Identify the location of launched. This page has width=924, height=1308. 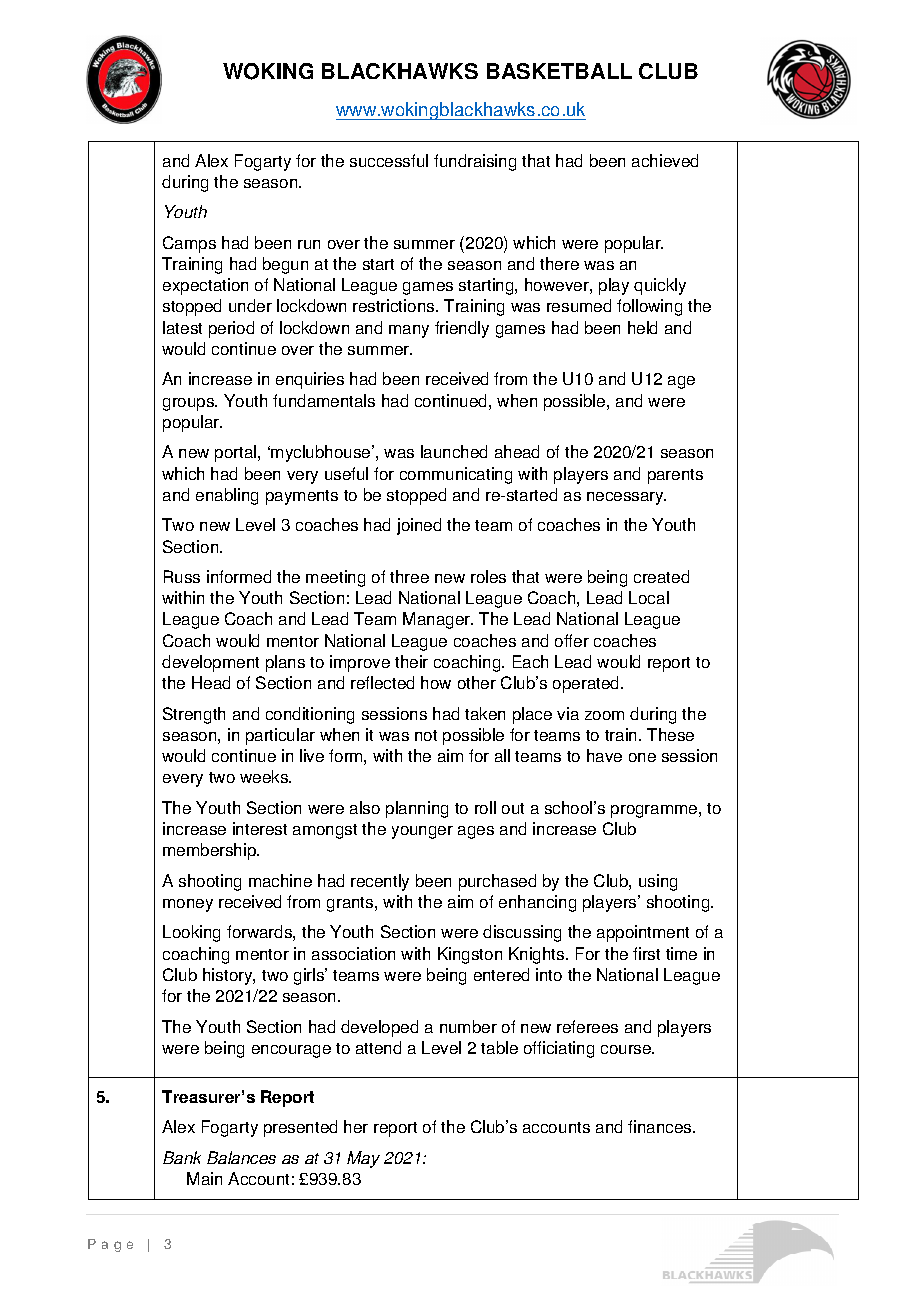
(454, 451).
